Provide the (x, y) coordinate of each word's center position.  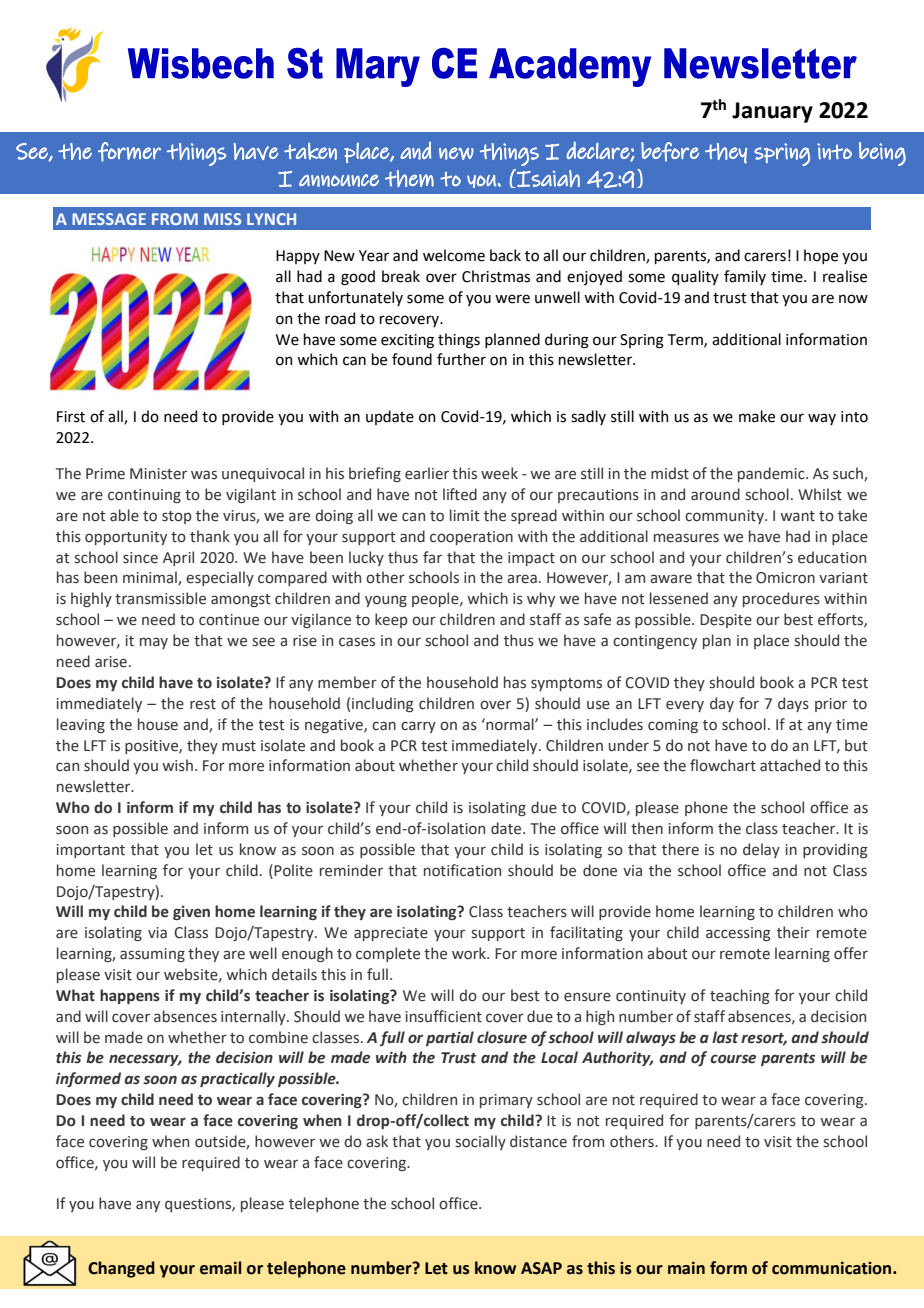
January (772, 112)
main (686, 1268)
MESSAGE (109, 219)
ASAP (541, 1268)
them (409, 178)
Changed (121, 1269)
